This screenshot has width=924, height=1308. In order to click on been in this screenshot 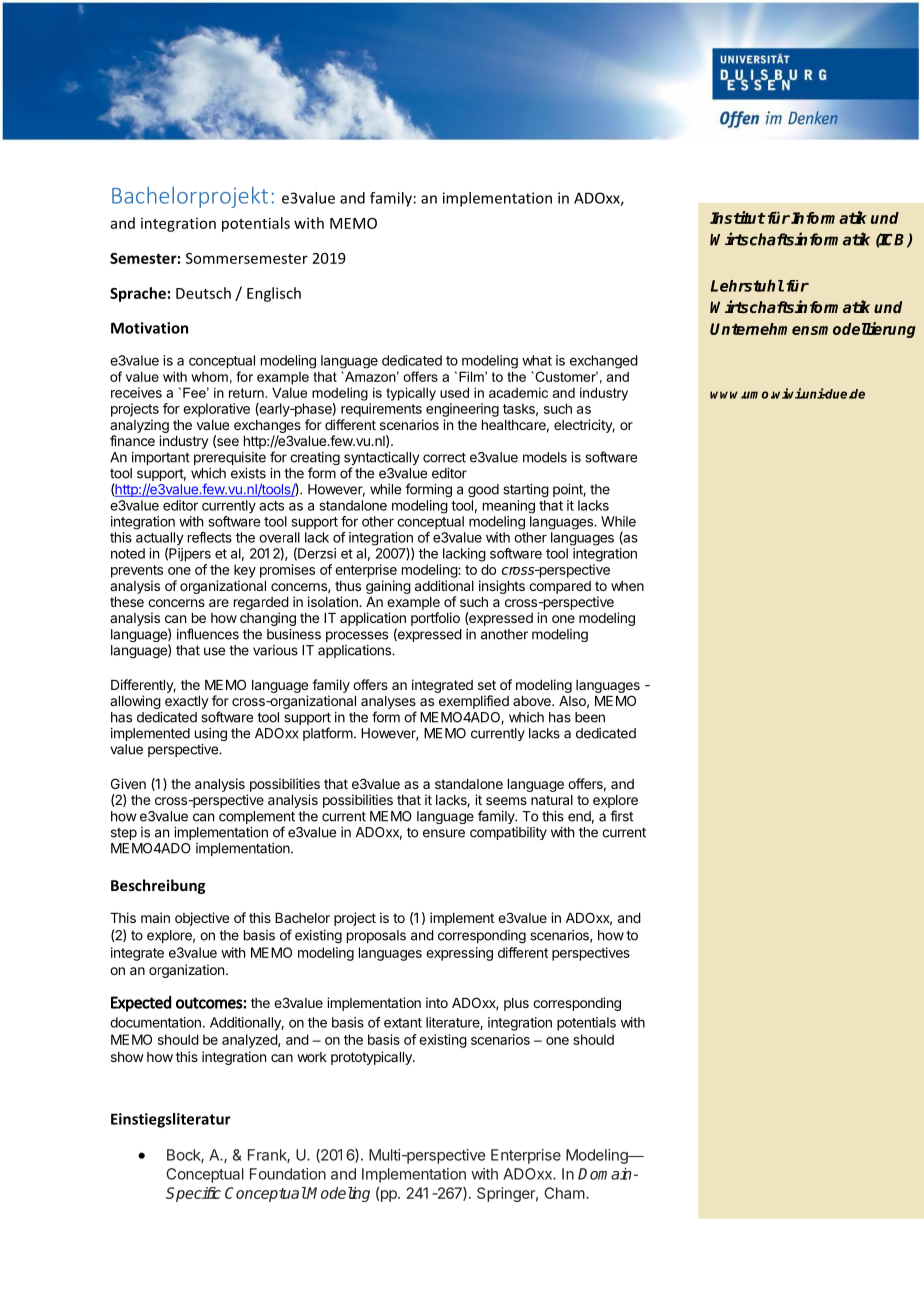, I will do `click(590, 717)`.
